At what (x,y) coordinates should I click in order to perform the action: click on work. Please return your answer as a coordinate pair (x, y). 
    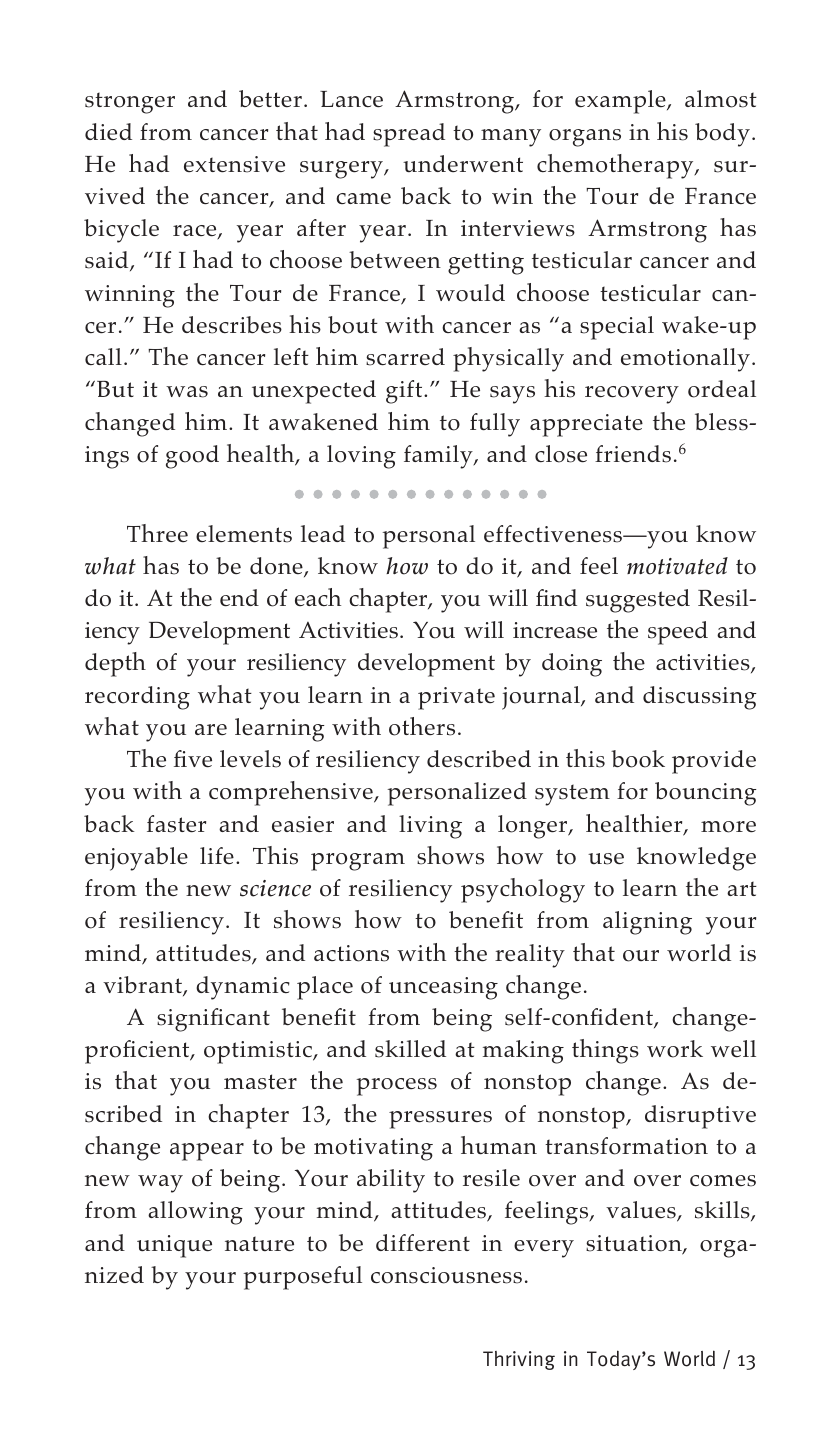
    Looking at the image, I should click on (675, 1049).
